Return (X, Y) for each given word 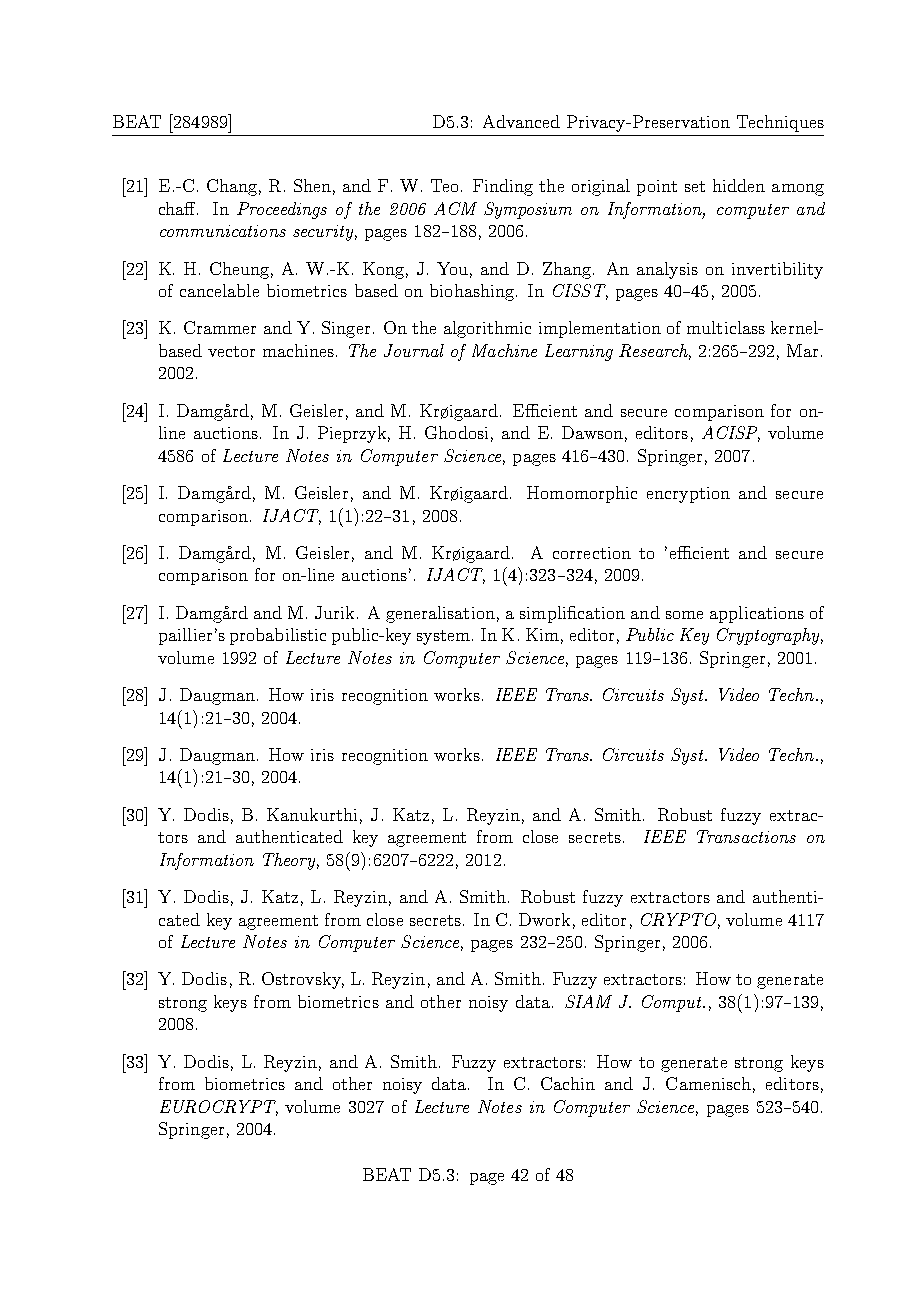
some (684, 615)
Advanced (521, 121)
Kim (542, 634)
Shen (312, 185)
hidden (739, 185)
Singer (346, 329)
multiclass (726, 327)
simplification (572, 614)
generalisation (440, 614)
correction (592, 553)
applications (757, 614)
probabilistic (278, 636)
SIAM (588, 1001)
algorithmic (487, 329)
